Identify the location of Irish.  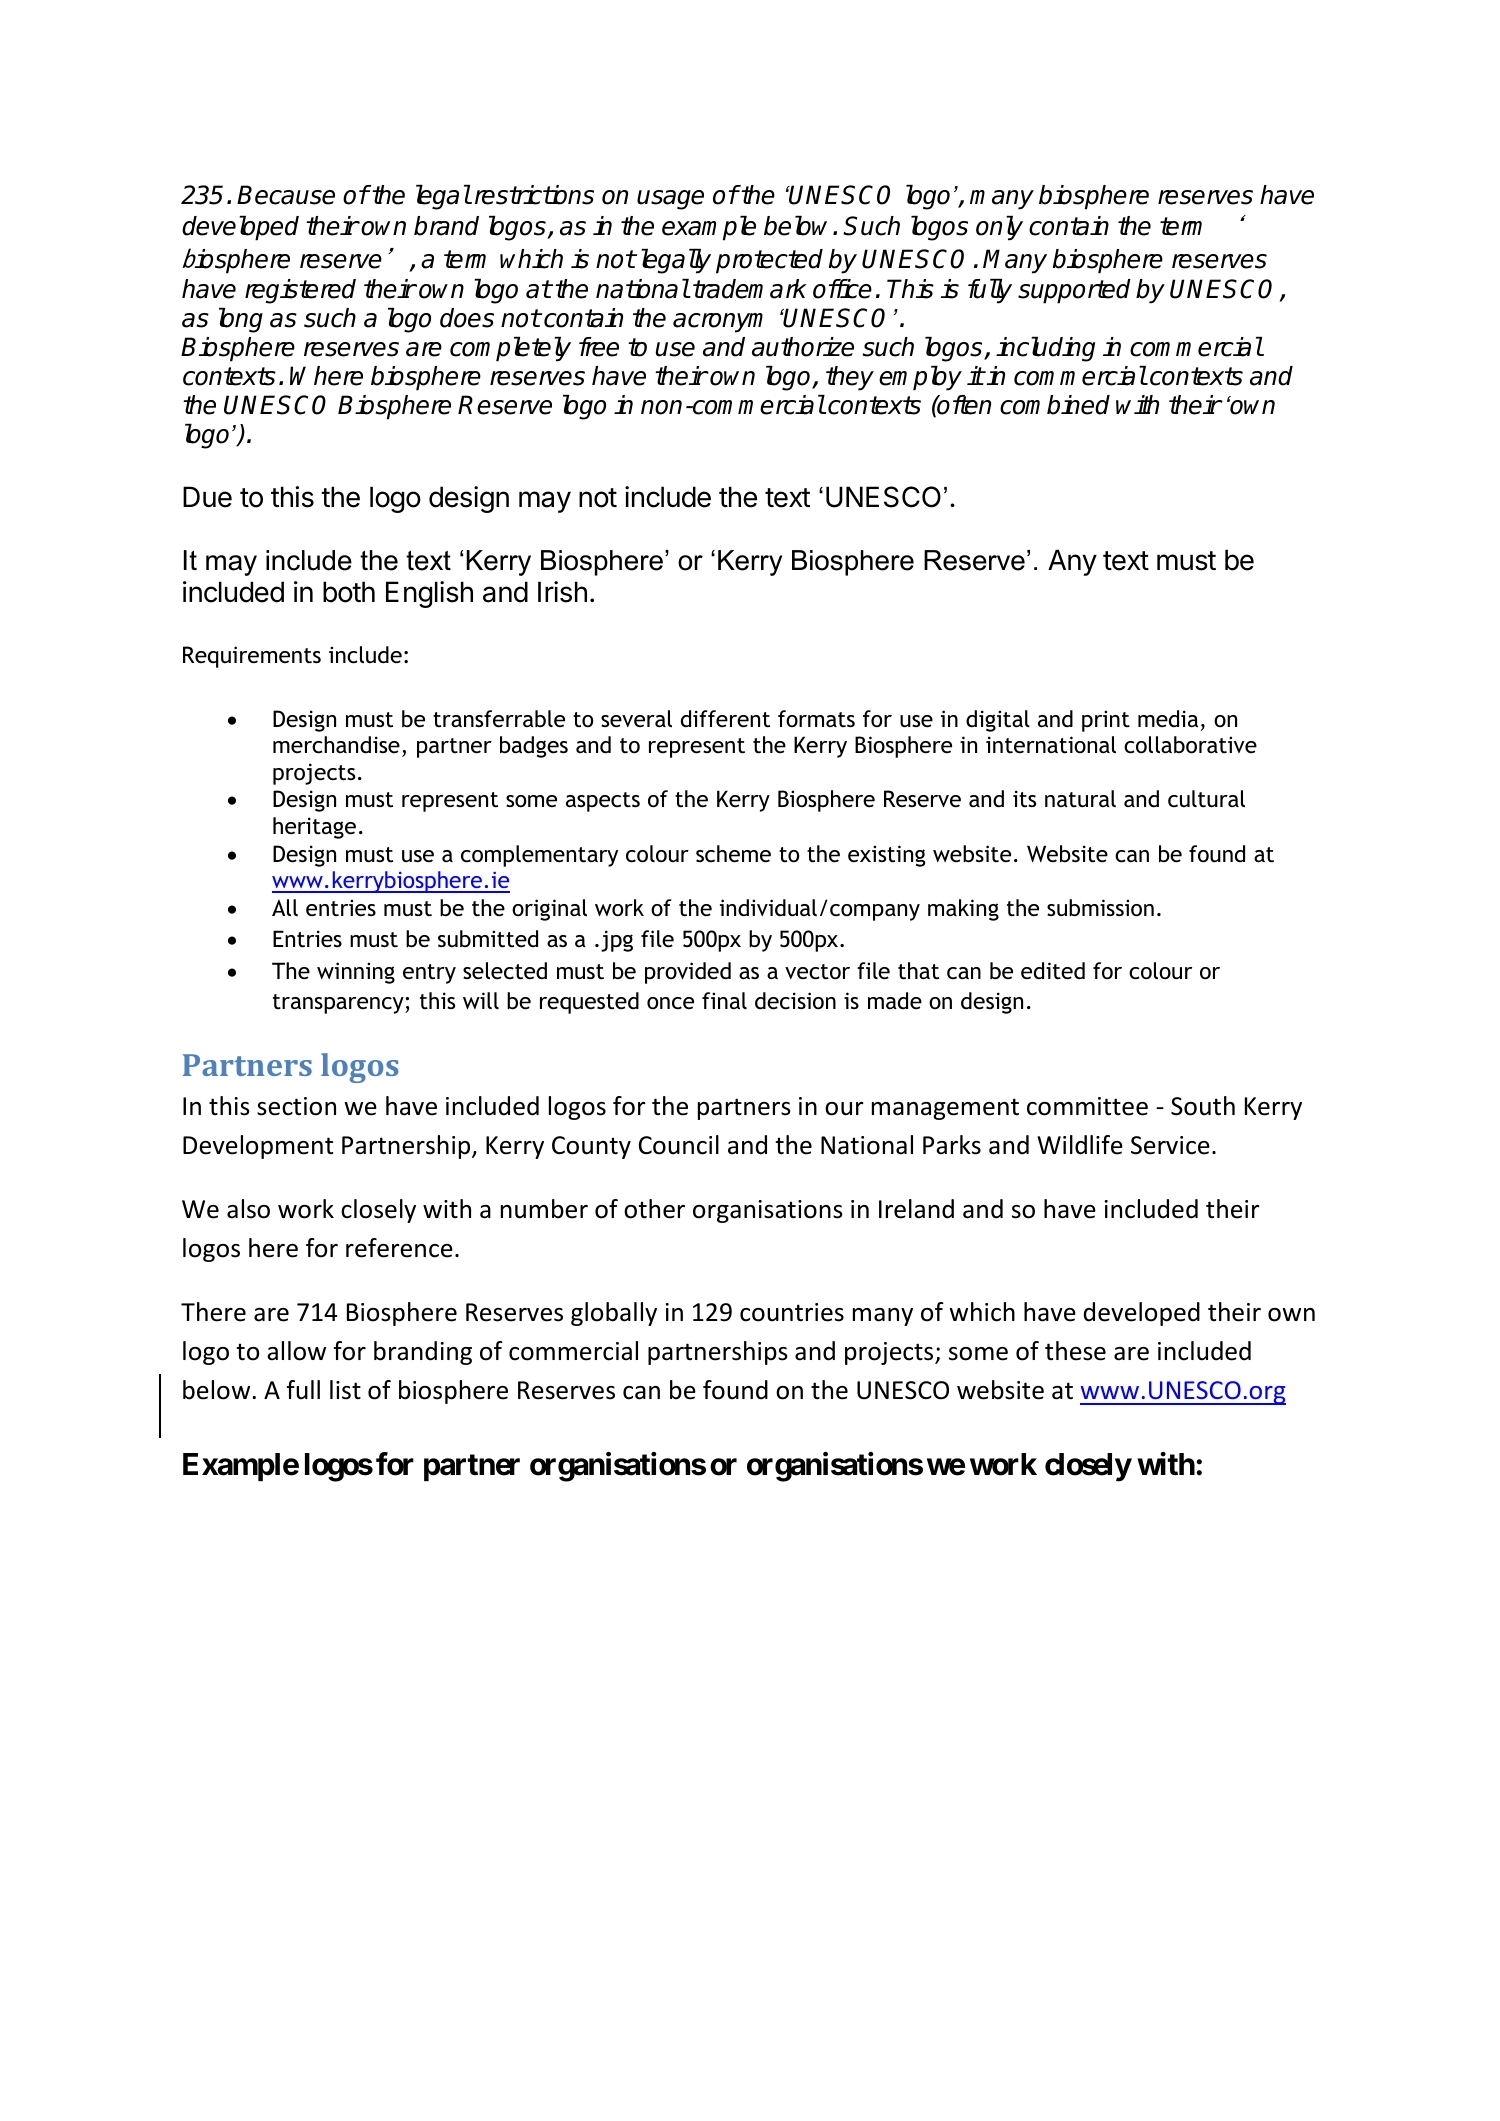
(562, 592).
